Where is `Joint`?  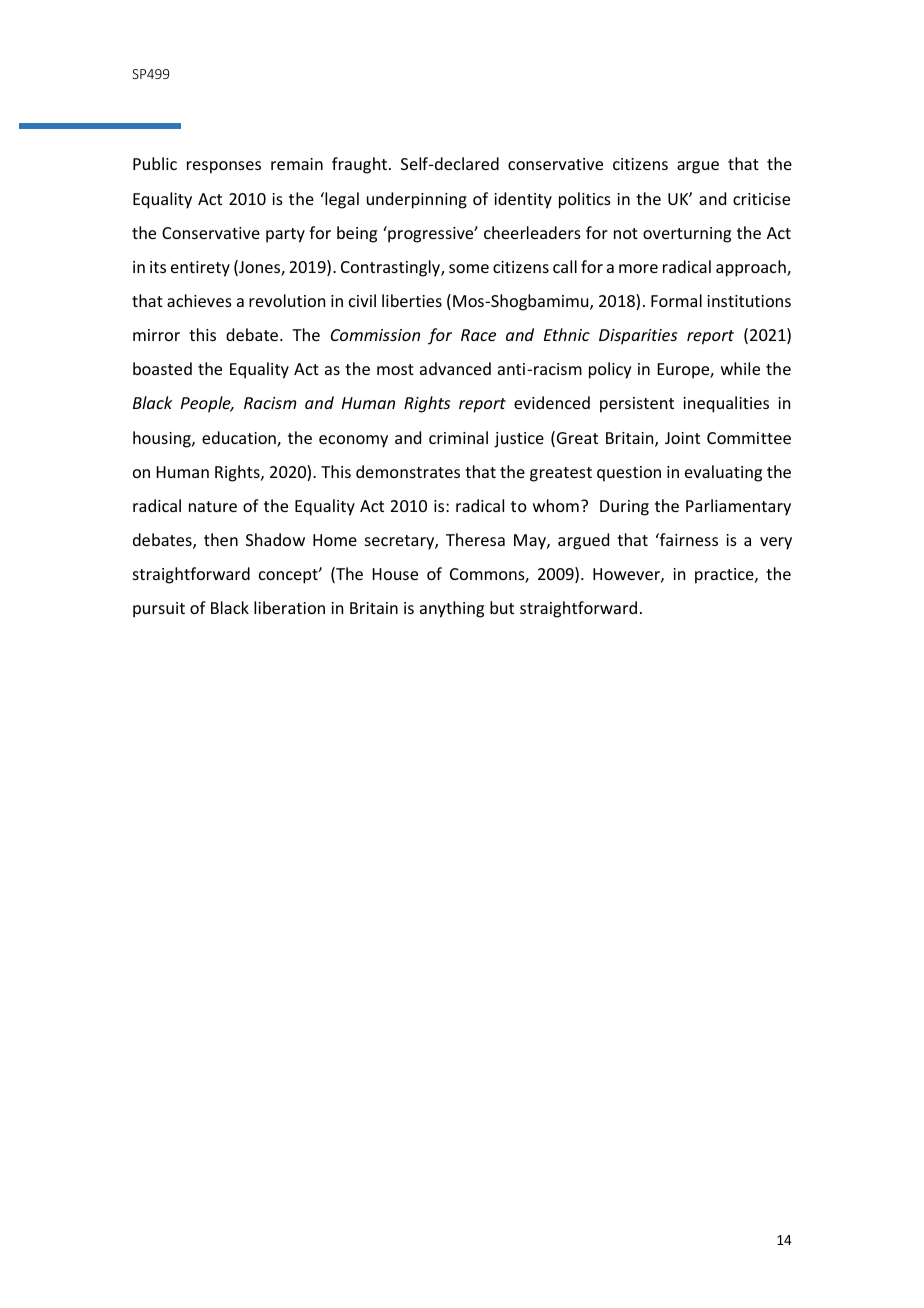
Joint is located at coordinates (682, 438).
